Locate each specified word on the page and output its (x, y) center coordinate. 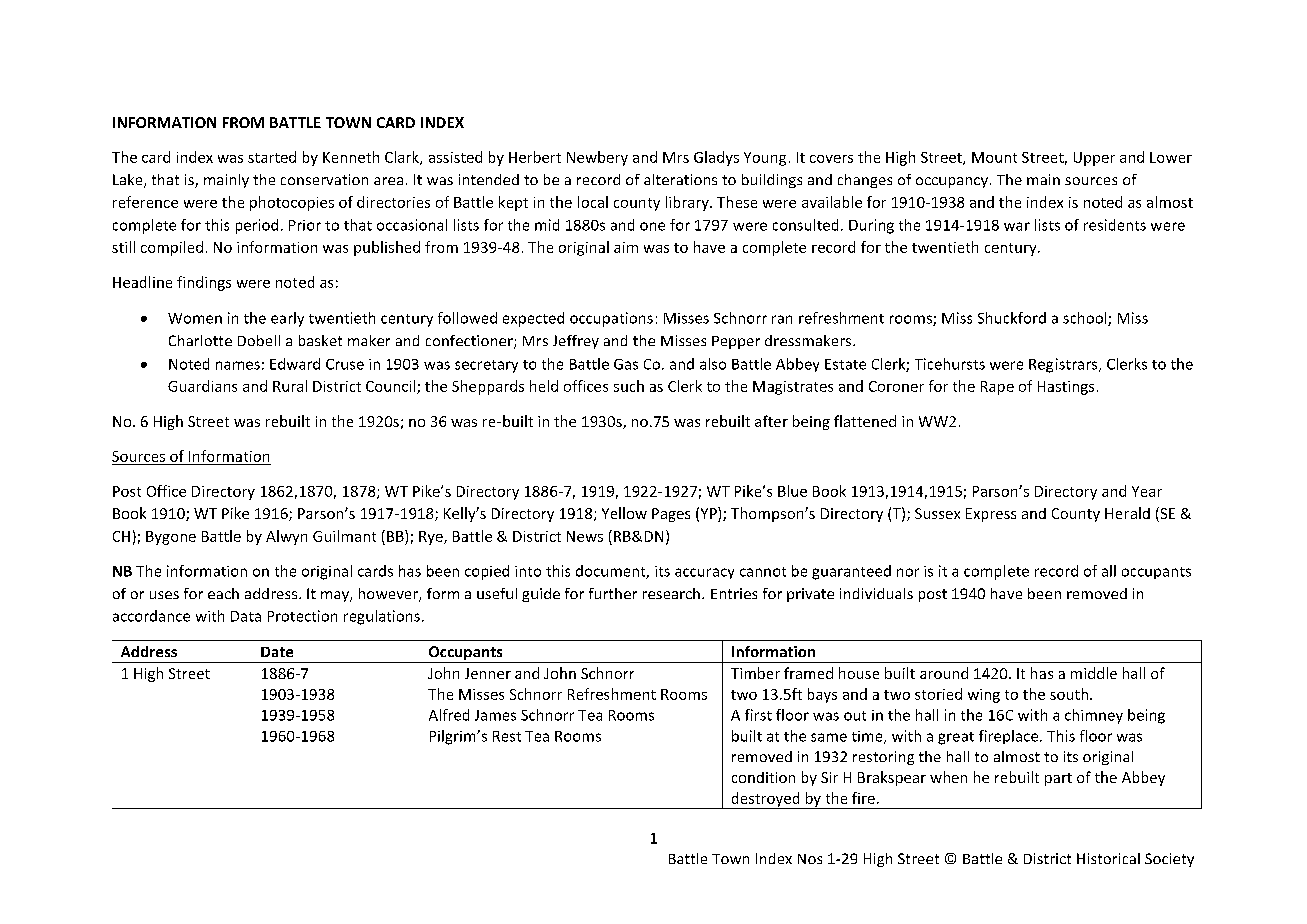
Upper (1094, 159)
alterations (680, 179)
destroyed (765, 800)
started (272, 157)
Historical (1108, 858)
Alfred (449, 715)
